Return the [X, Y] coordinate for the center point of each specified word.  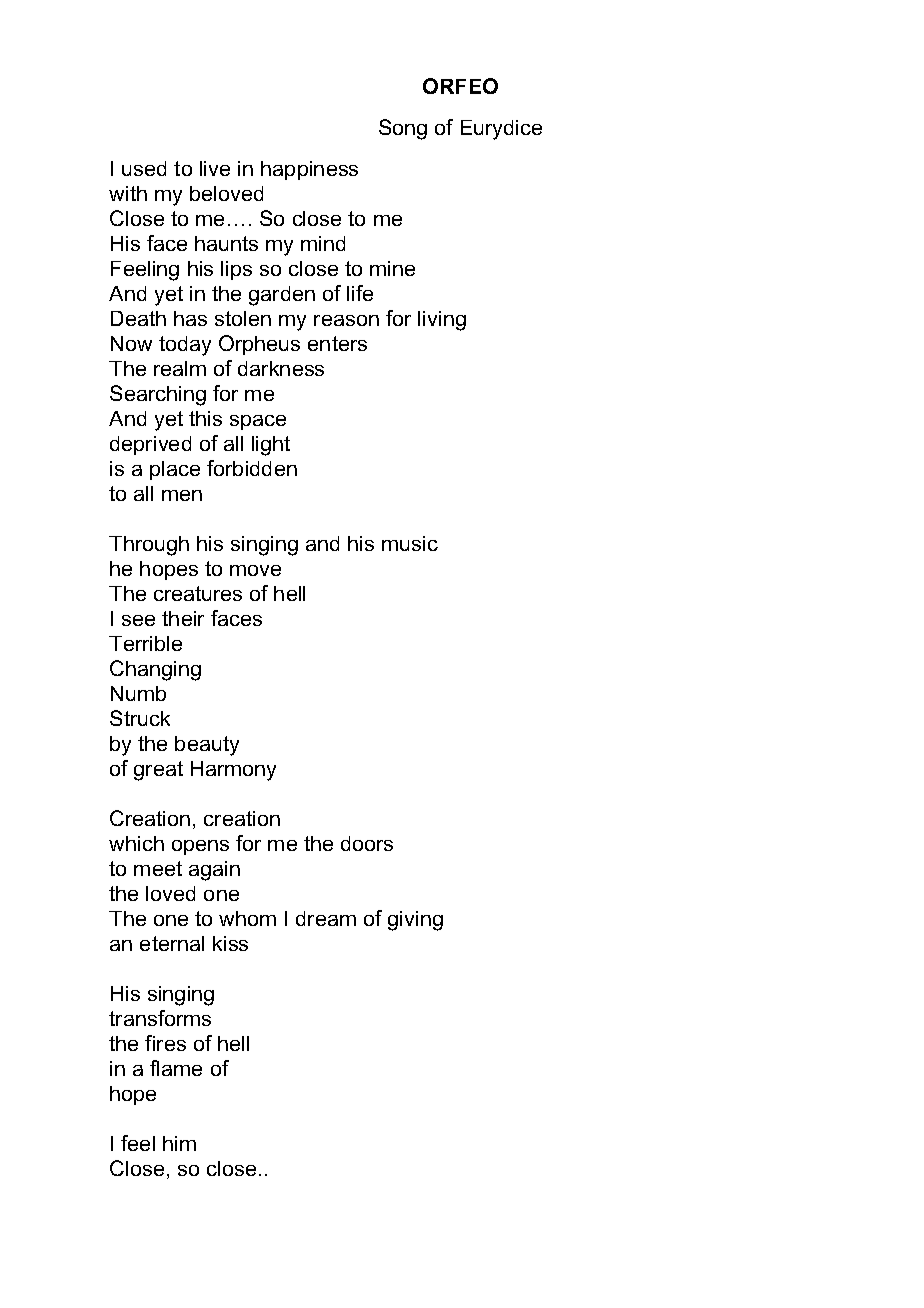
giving [415, 921]
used [144, 168]
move [255, 570]
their [183, 618]
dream [326, 918]
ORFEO [460, 86]
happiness [309, 170]
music [410, 543]
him [179, 1143]
